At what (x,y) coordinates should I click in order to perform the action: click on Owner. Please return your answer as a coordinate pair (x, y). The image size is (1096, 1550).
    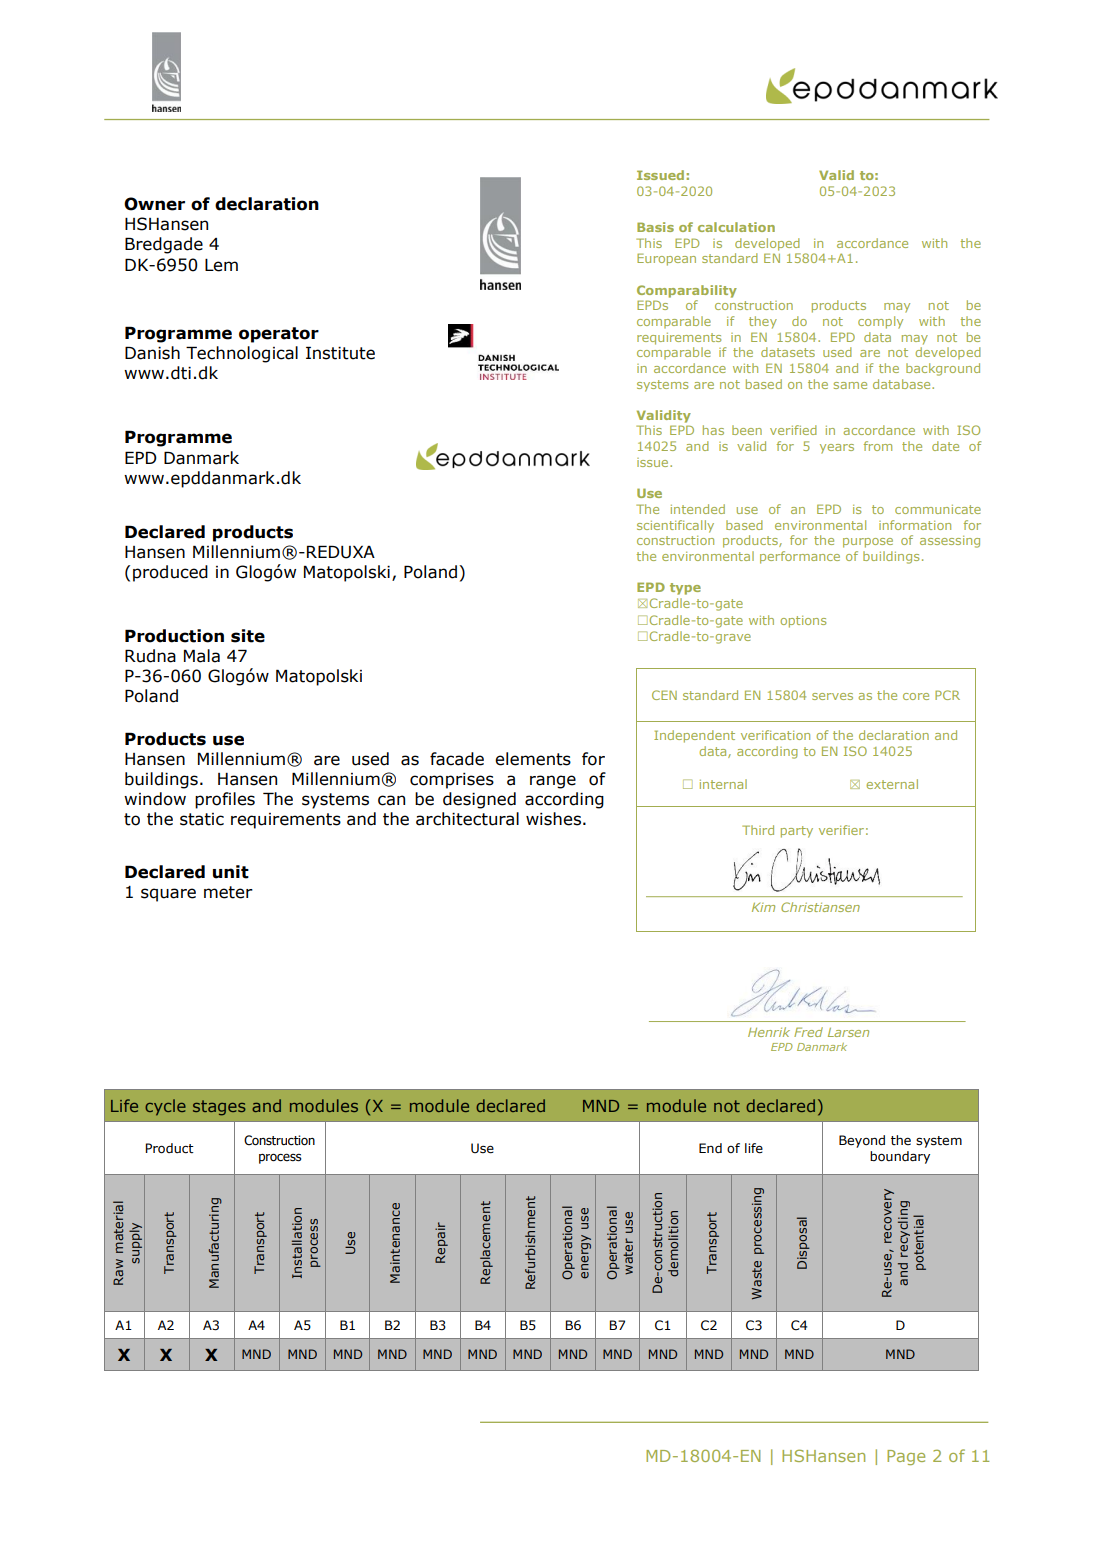
    Looking at the image, I should click on (154, 204).
